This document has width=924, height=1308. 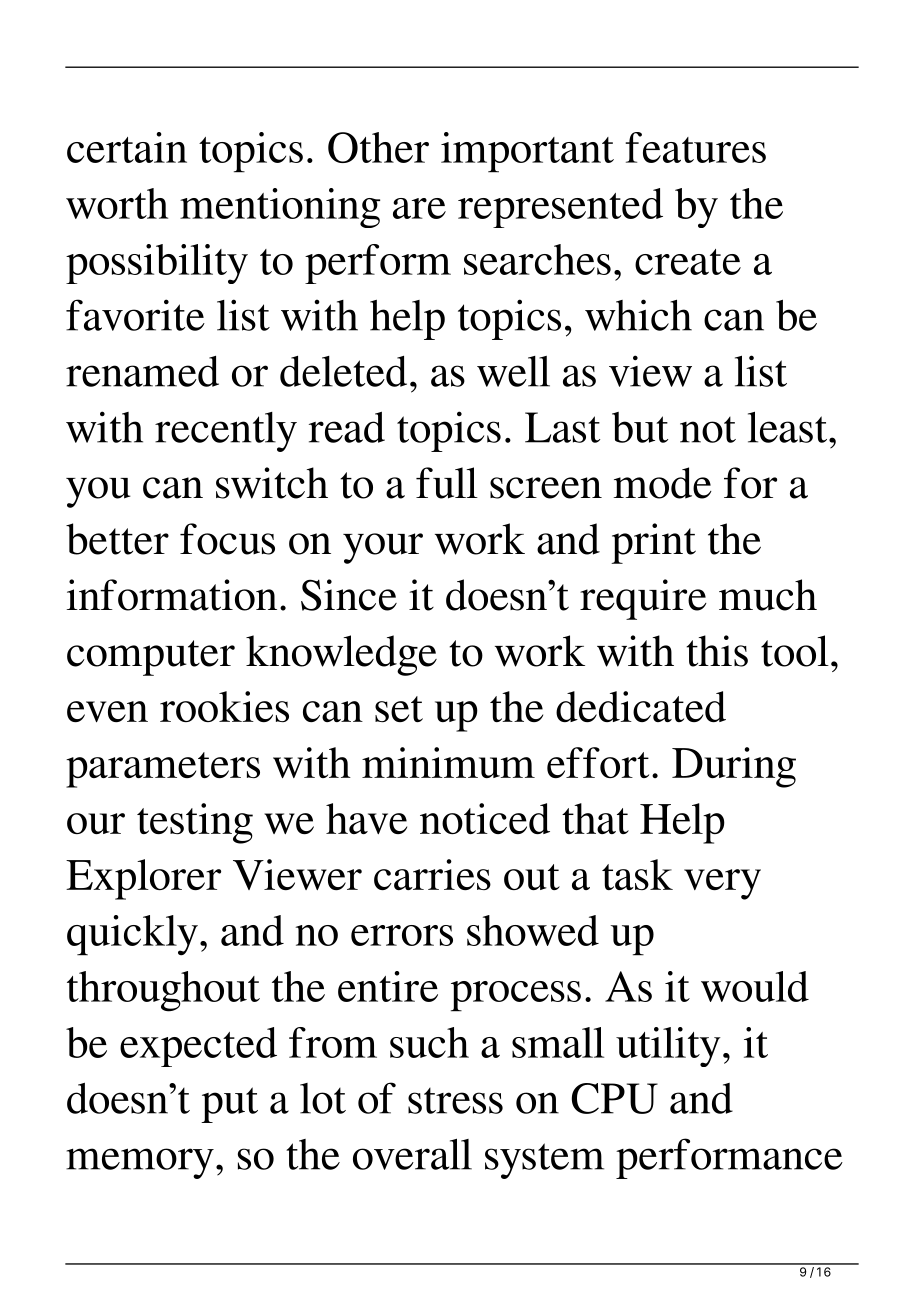 I want to click on focus, so click(x=227, y=539).
